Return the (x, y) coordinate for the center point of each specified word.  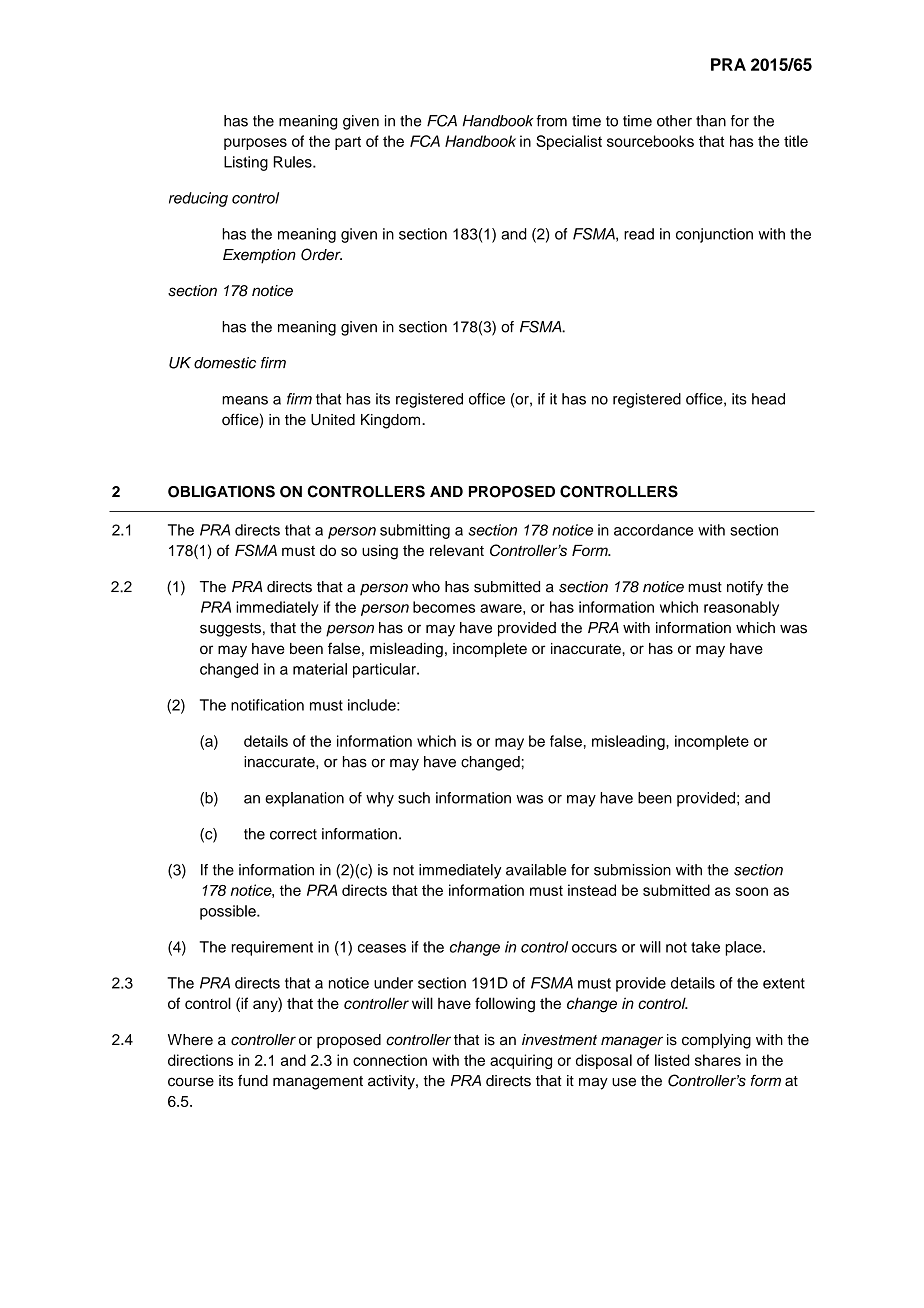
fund (253, 1081)
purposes (255, 144)
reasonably (741, 608)
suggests (230, 630)
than (711, 121)
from (552, 121)
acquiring (521, 1061)
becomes (444, 607)
